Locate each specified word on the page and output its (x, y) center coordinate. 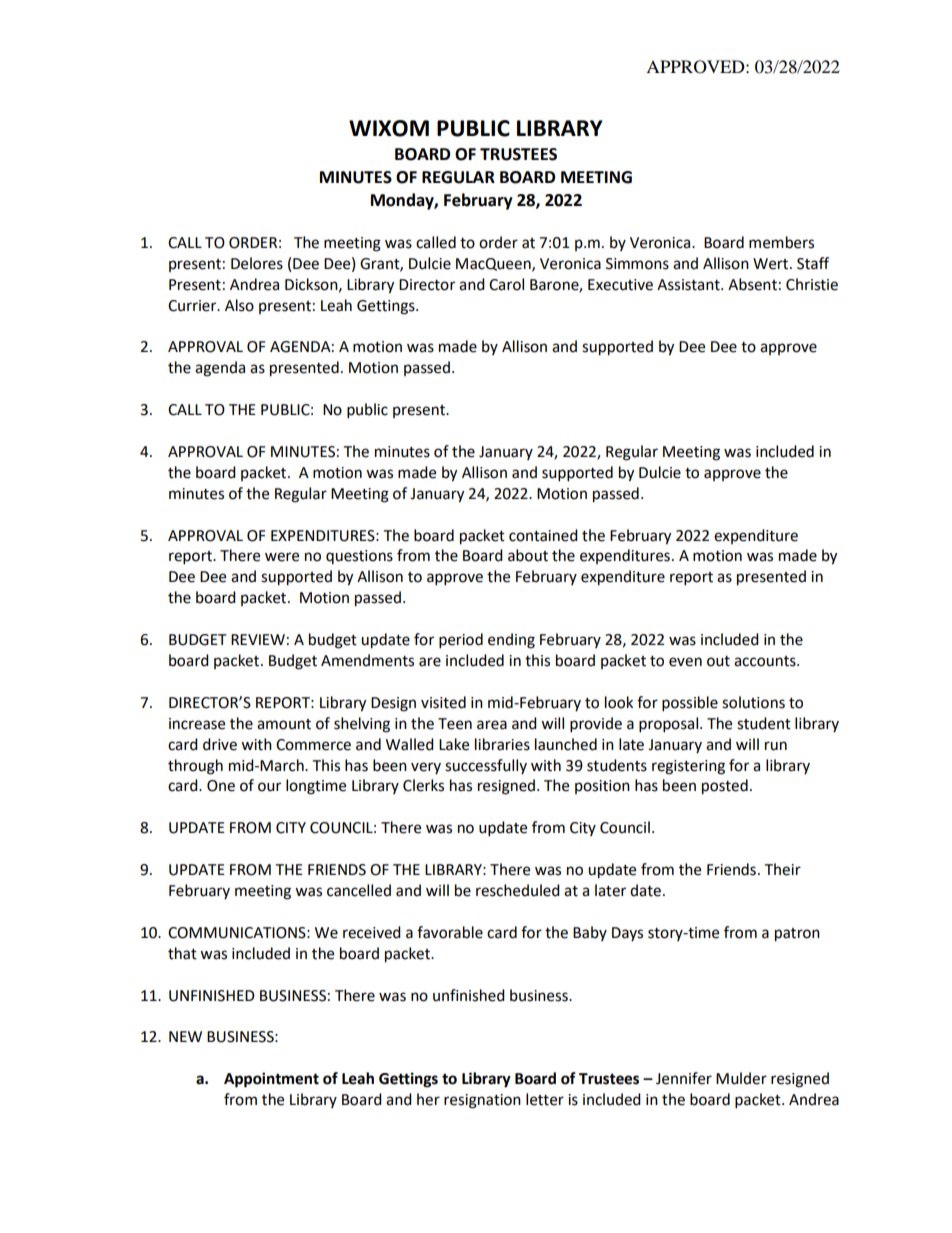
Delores (257, 263)
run (776, 746)
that (182, 953)
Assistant (689, 285)
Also (239, 305)
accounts (766, 661)
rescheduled (518, 890)
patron (797, 935)
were (282, 557)
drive (220, 744)
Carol (506, 284)
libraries (502, 744)
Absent (752, 284)
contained (543, 535)
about (528, 555)
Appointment (271, 1080)
